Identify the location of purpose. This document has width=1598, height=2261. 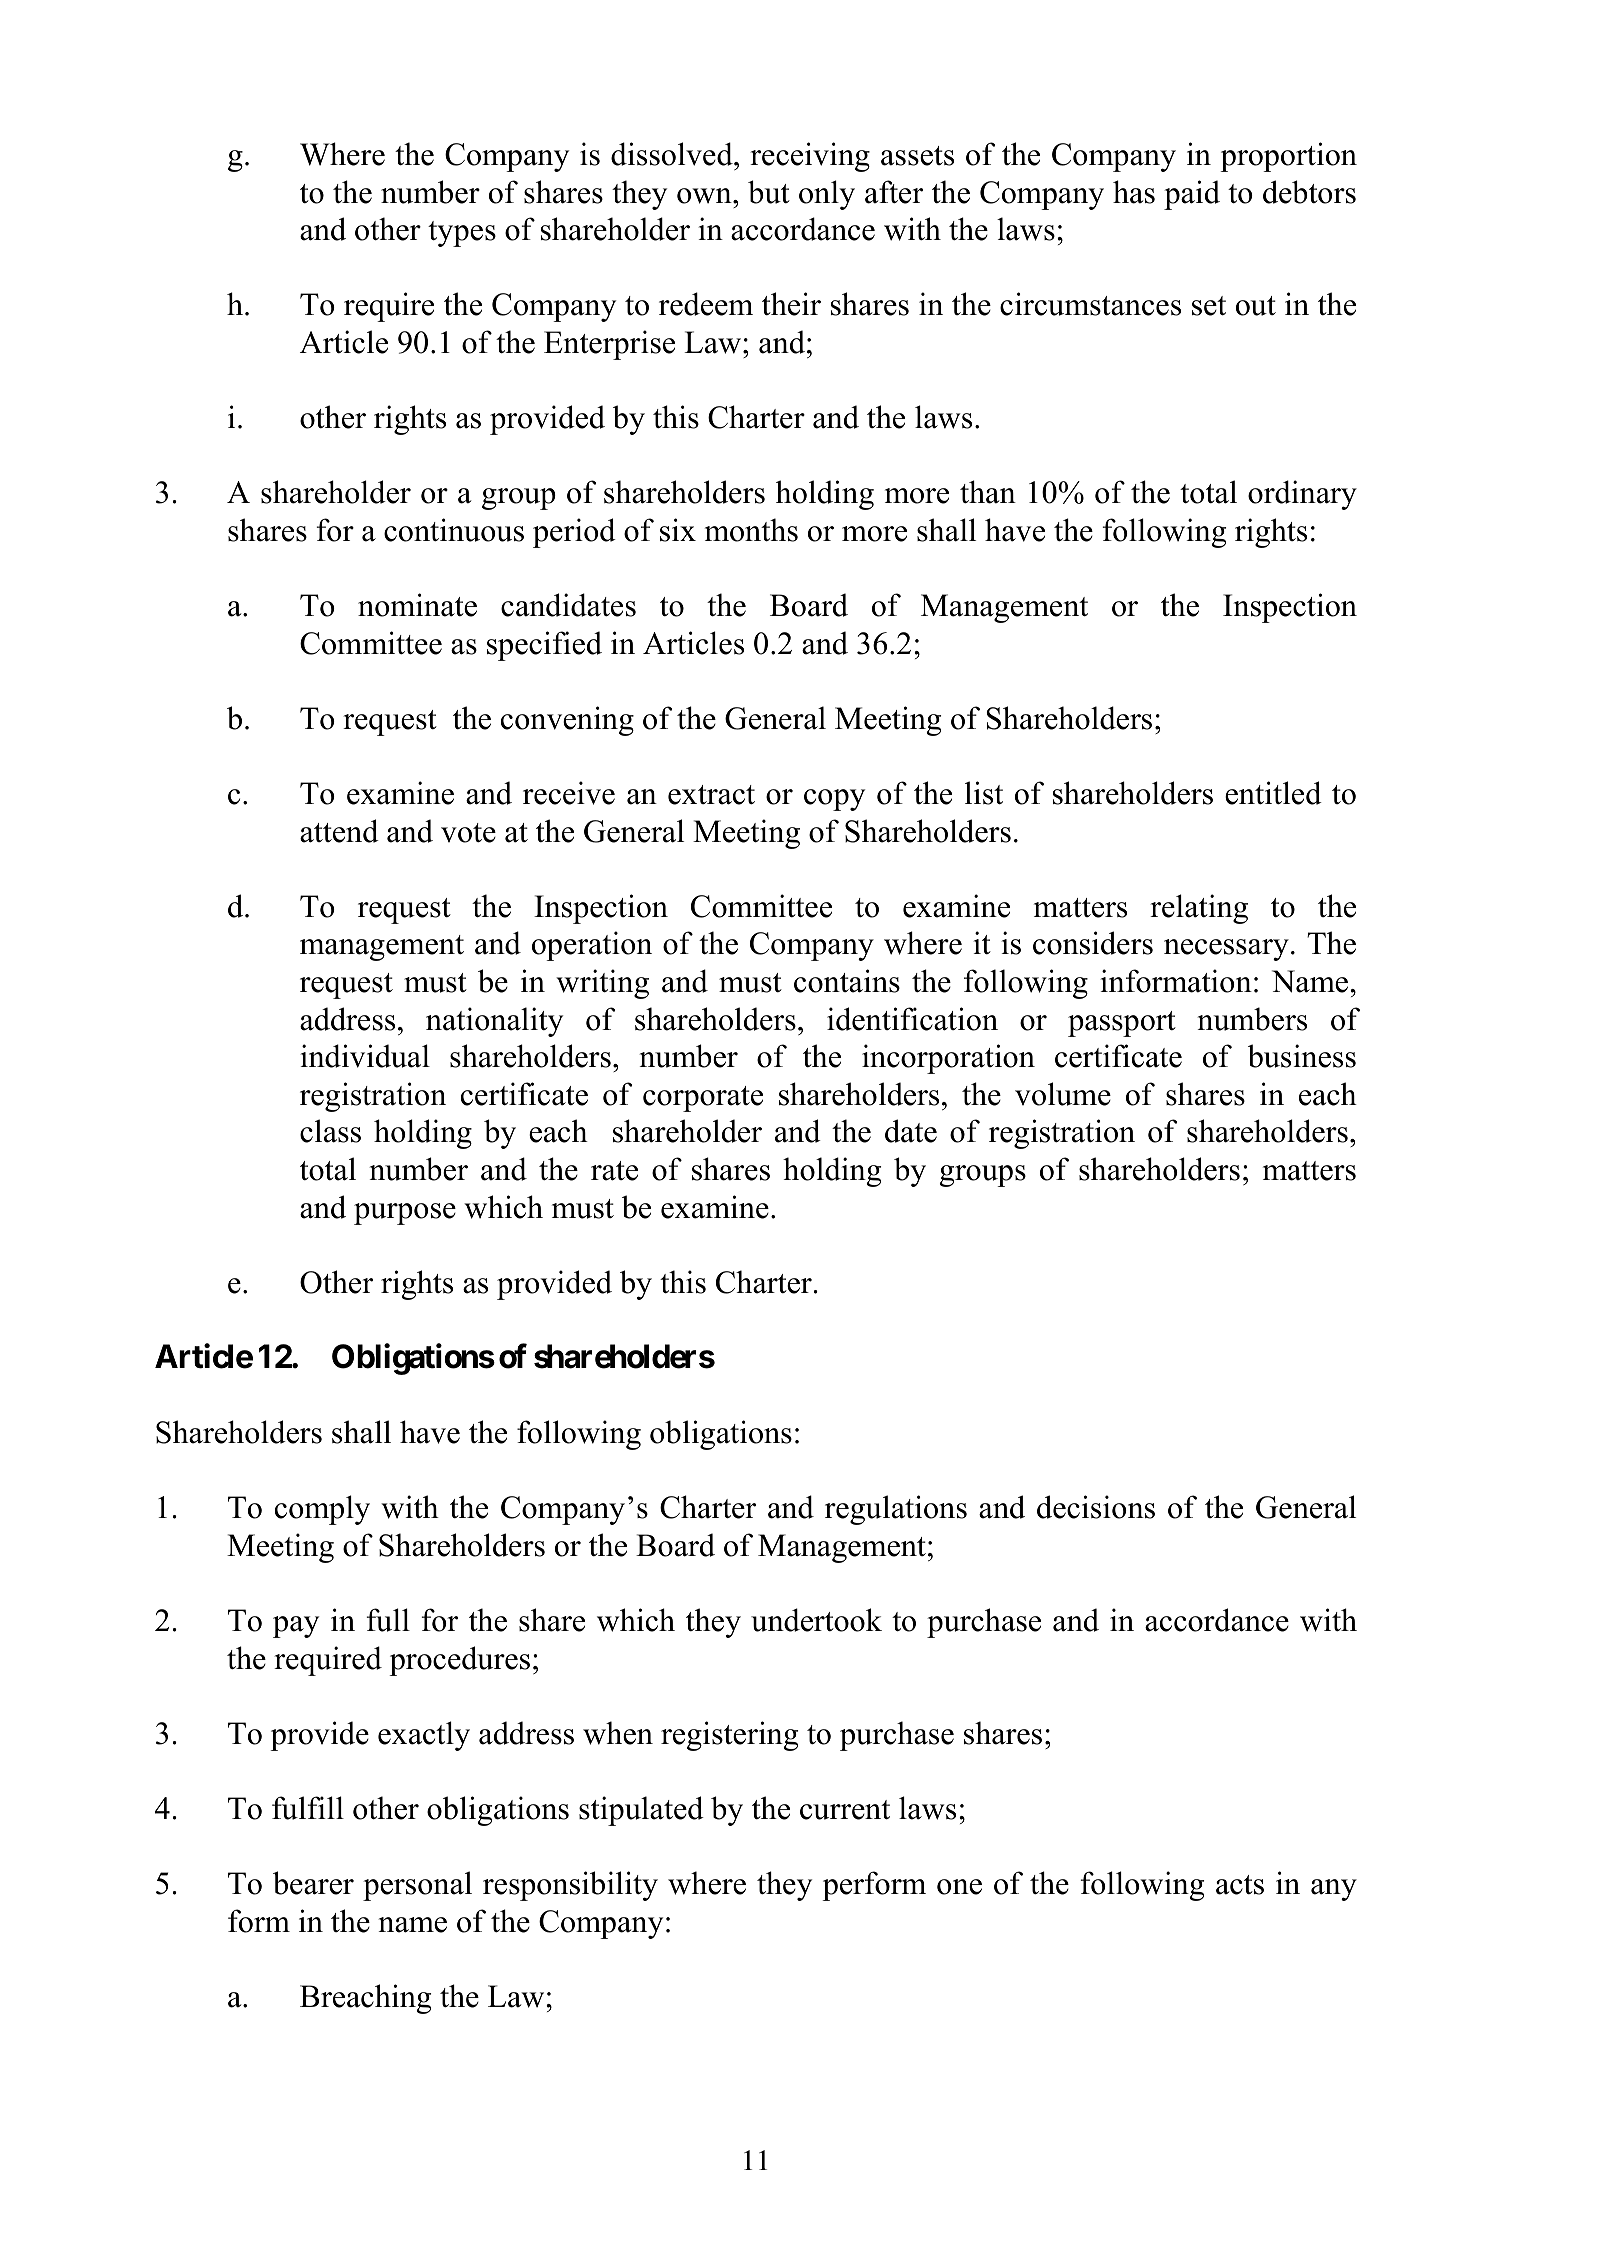
(405, 1214).
